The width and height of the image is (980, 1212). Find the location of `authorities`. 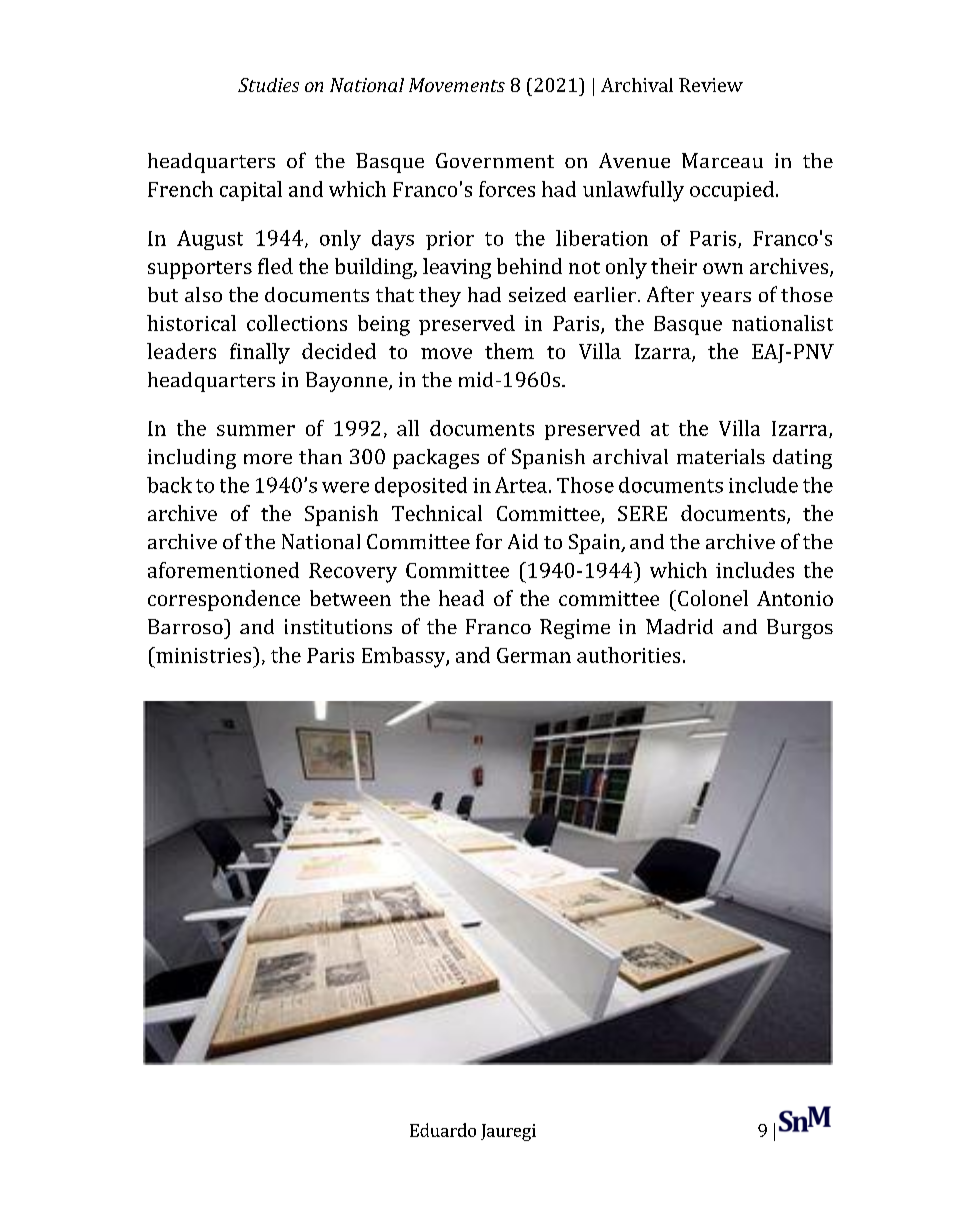

authorities is located at coordinates (628, 655).
